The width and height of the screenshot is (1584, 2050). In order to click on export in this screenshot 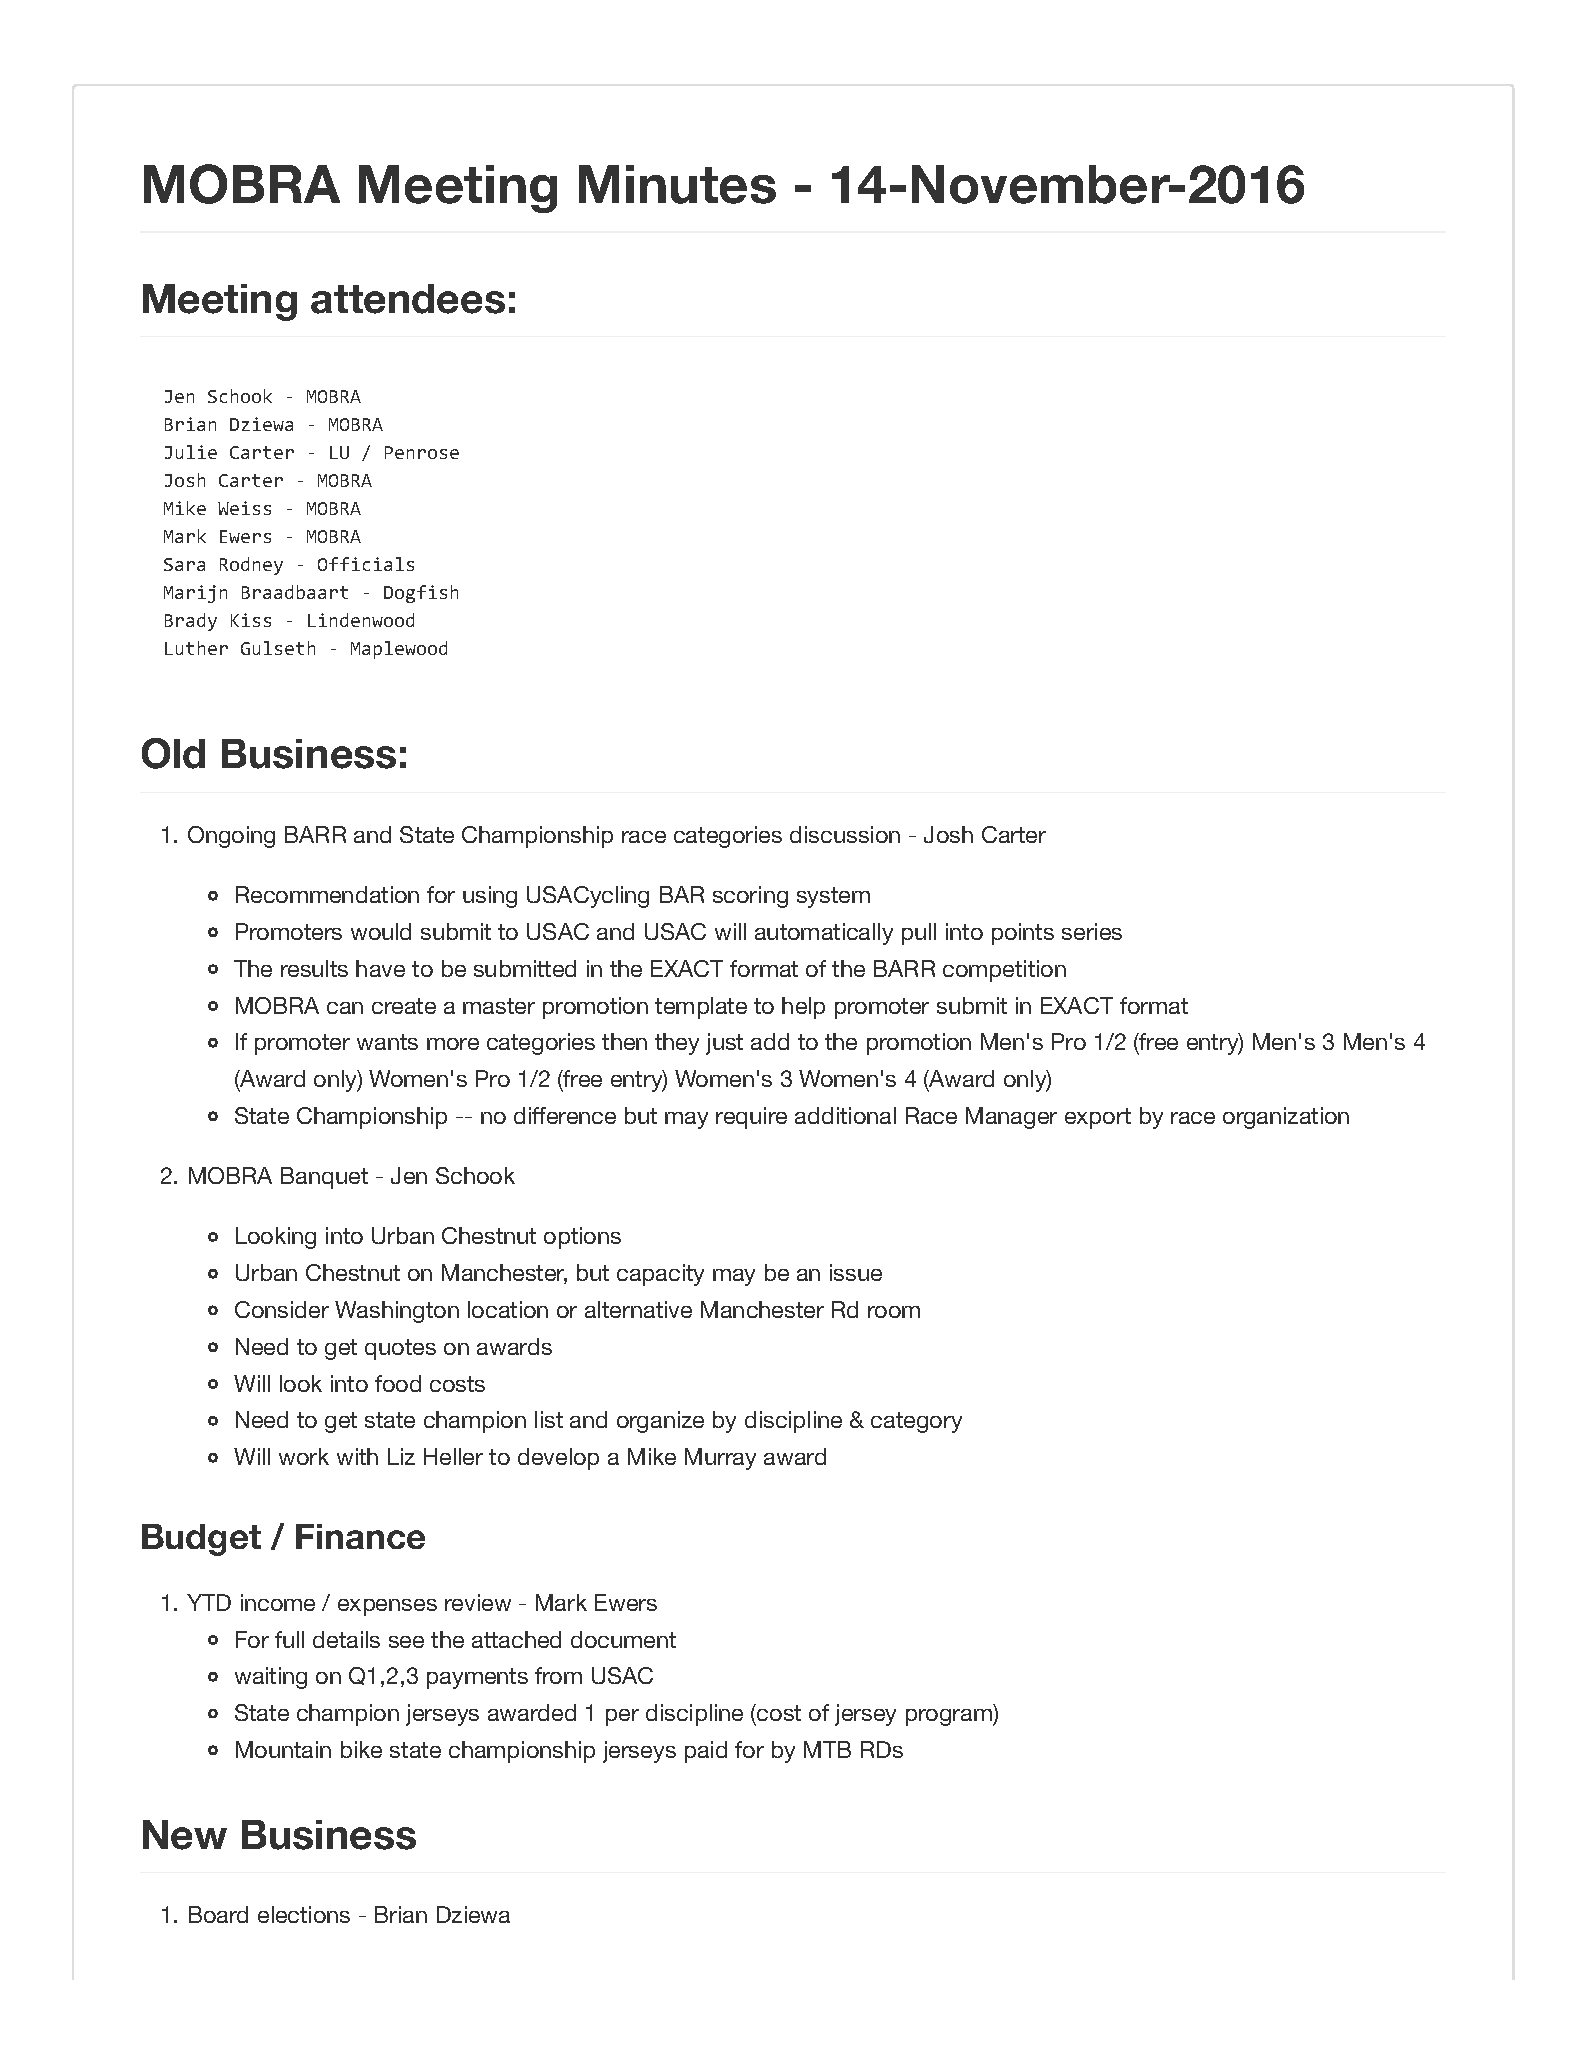, I will do `click(1098, 1118)`.
